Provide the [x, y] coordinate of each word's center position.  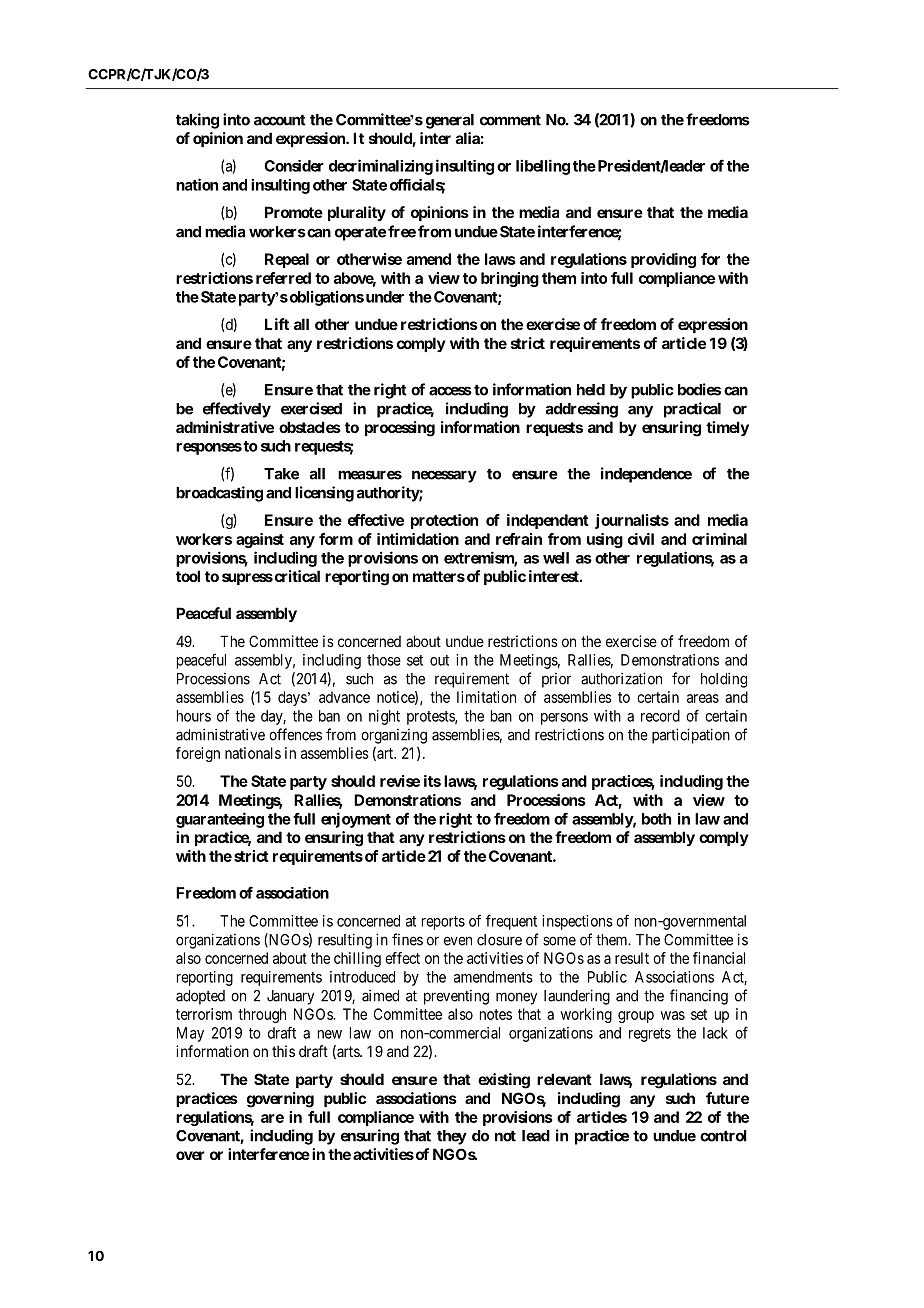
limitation [486, 697]
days [292, 698]
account [280, 120]
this [283, 1051]
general [450, 121]
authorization [621, 678]
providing [663, 260]
